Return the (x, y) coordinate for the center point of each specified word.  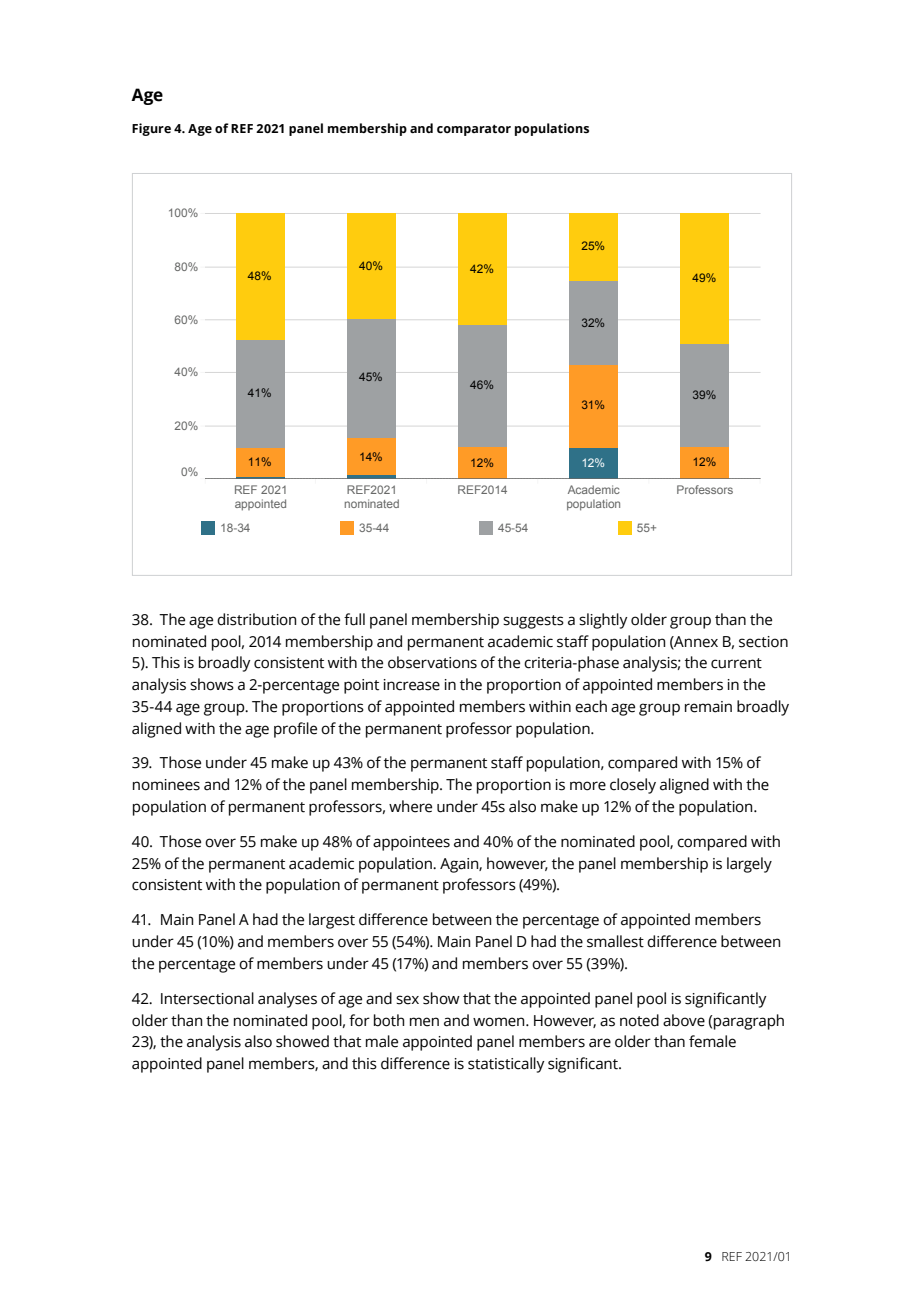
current (736, 663)
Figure (151, 129)
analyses (287, 1000)
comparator (474, 130)
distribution (256, 619)
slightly (603, 621)
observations (432, 662)
